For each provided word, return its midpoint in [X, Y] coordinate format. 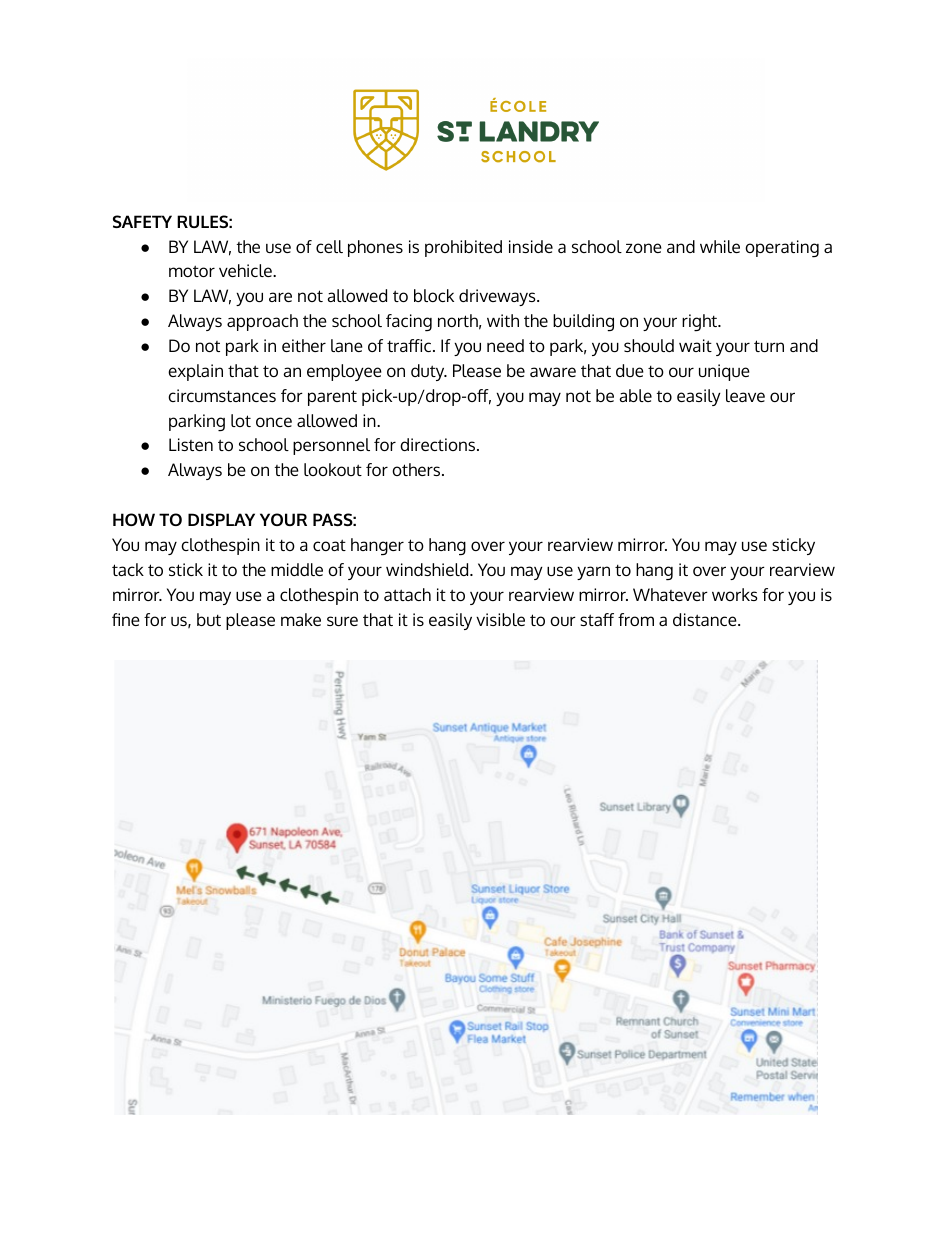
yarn [593, 573]
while [720, 246]
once [274, 422]
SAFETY [142, 221]
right [701, 323]
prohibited [463, 248]
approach [262, 322]
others [417, 469]
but [209, 619]
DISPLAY [221, 519]
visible [500, 619]
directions [439, 444]
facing [409, 323]
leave [745, 395]
